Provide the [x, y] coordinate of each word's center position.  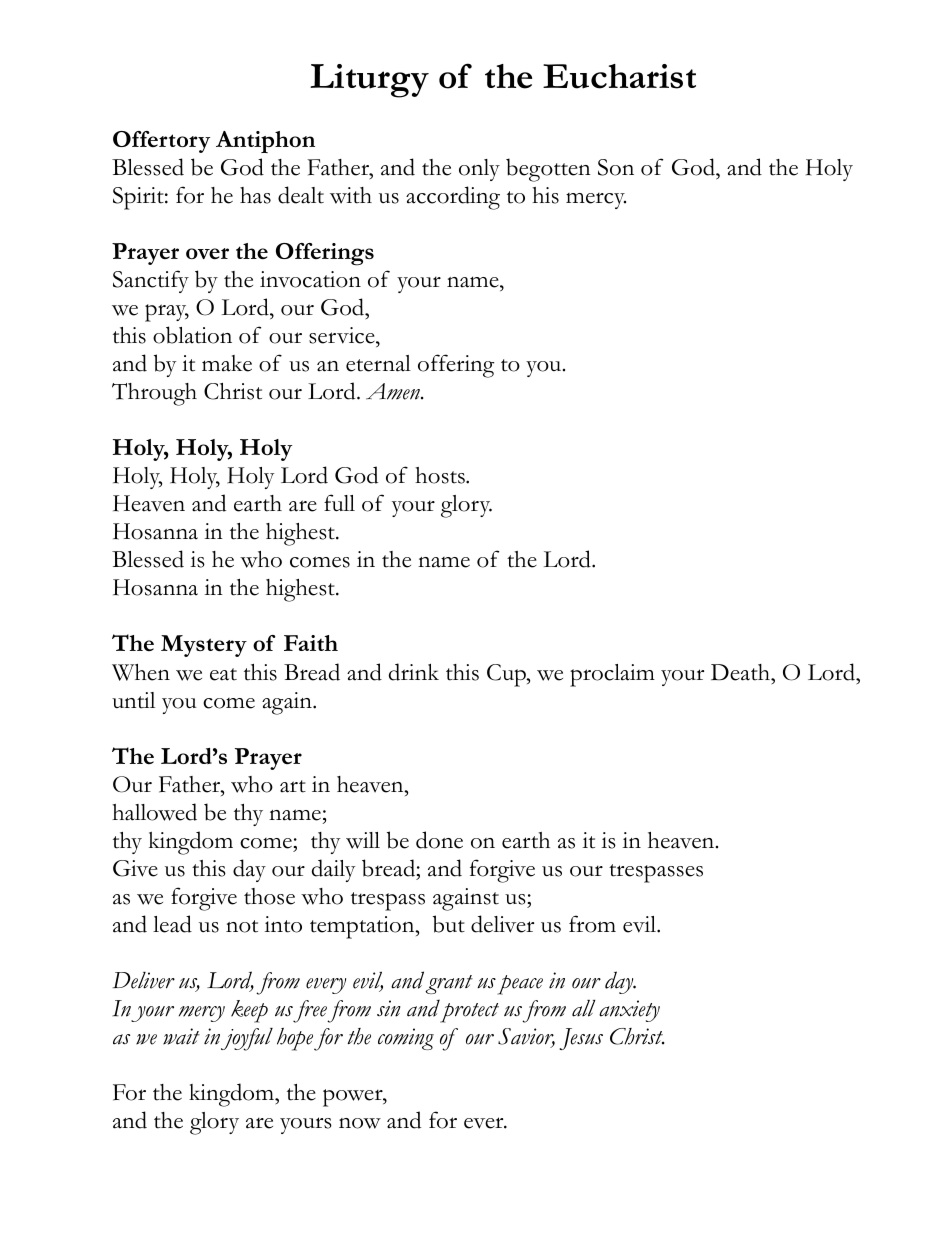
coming [406, 1039]
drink [414, 672]
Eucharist [619, 76]
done [439, 840]
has [255, 195]
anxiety [629, 1011]
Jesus [581, 1039]
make [227, 363]
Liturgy [369, 81]
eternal [378, 363]
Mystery [204, 646]
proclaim [612, 675]
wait [181, 1036]
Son [616, 167]
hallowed [154, 812]
